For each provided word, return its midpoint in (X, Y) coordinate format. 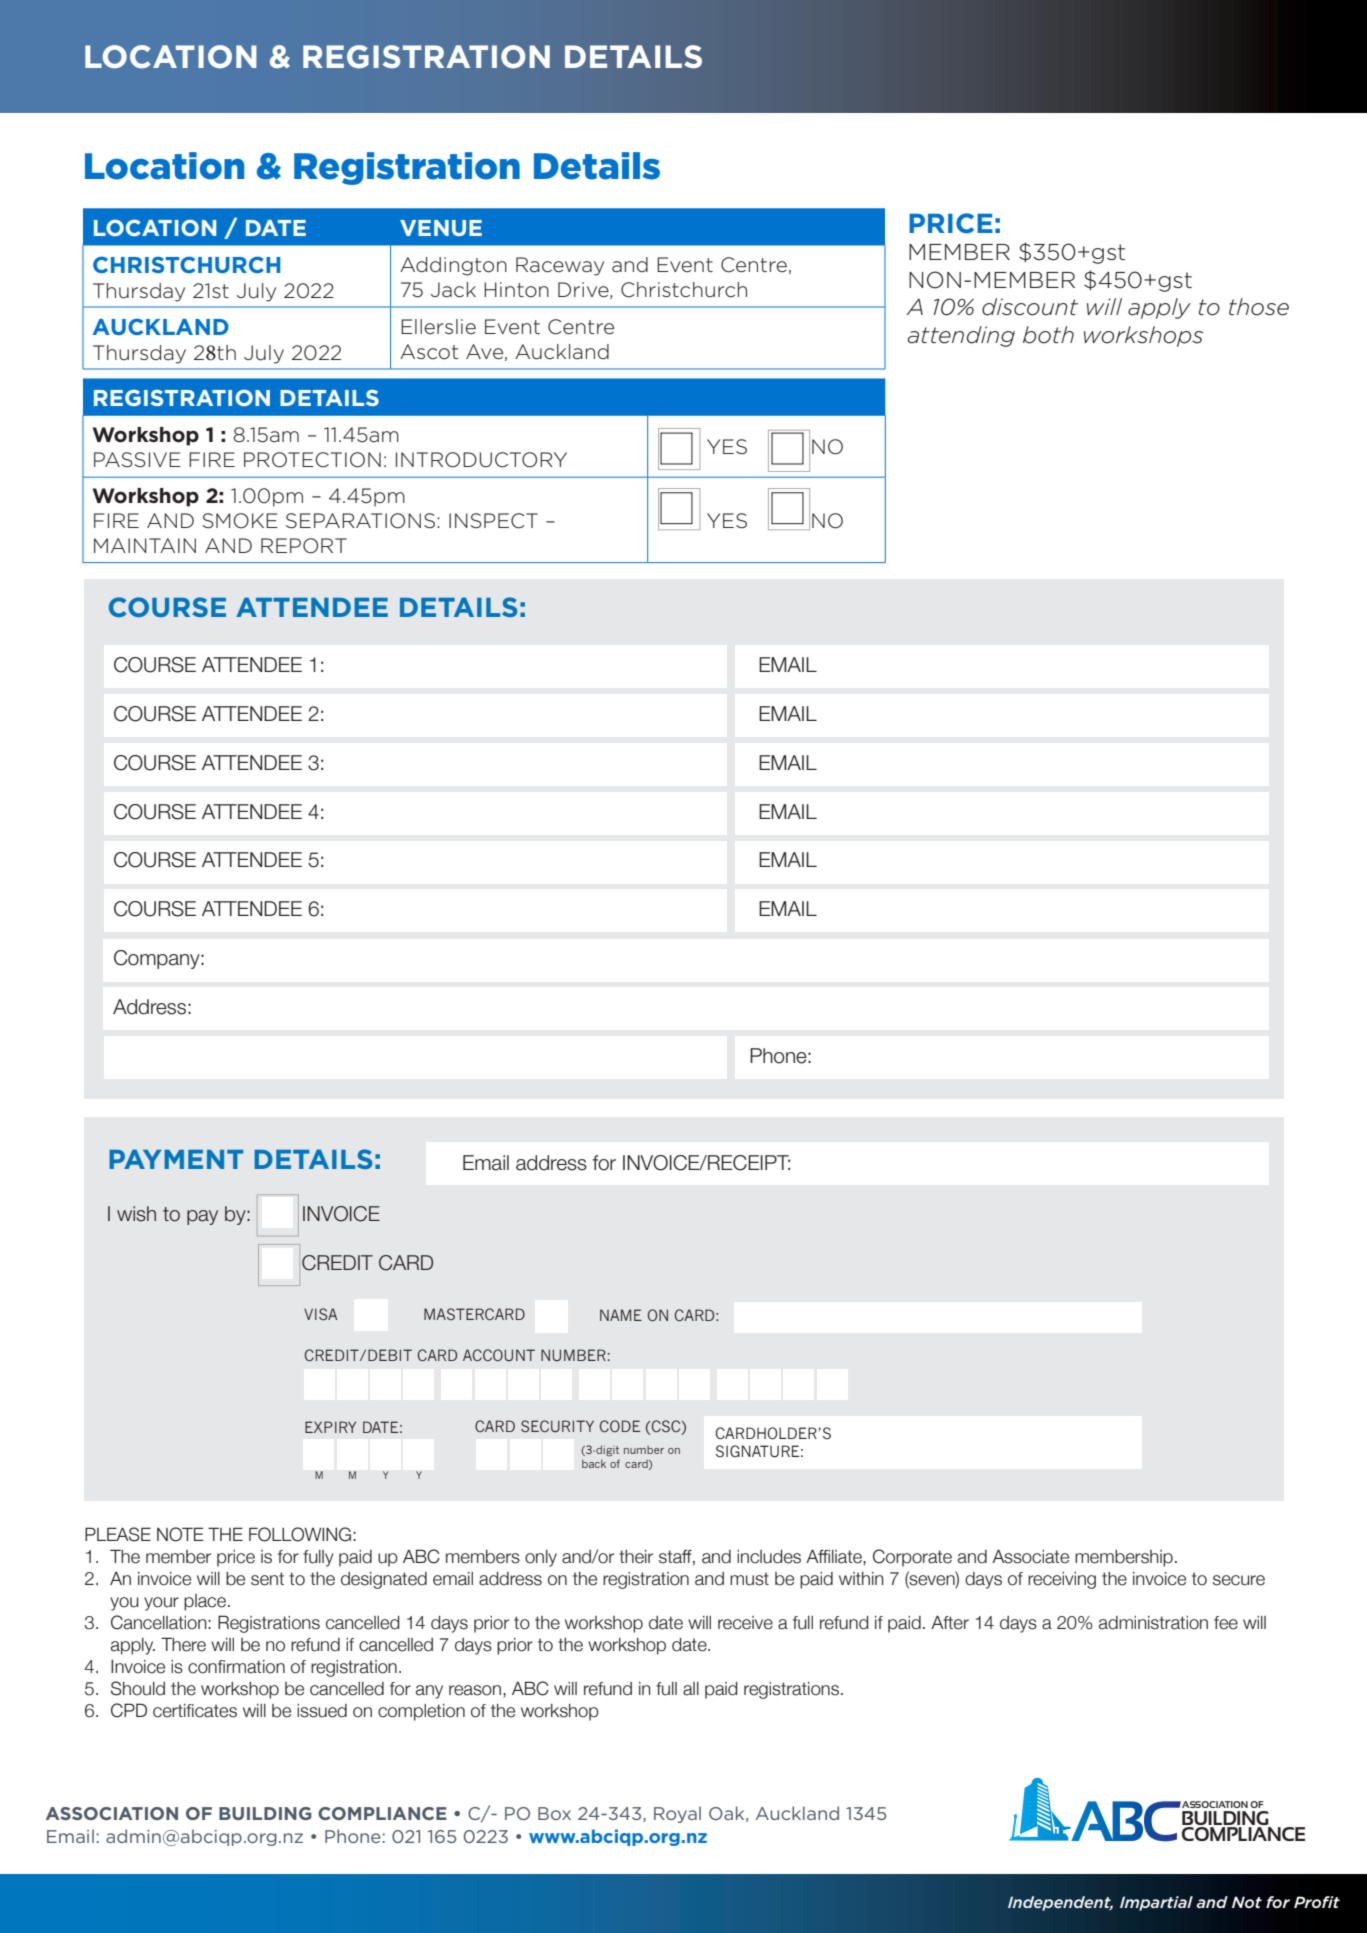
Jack (453, 290)
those (1259, 307)
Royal (677, 1814)
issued (322, 1711)
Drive (584, 290)
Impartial (1156, 1903)
